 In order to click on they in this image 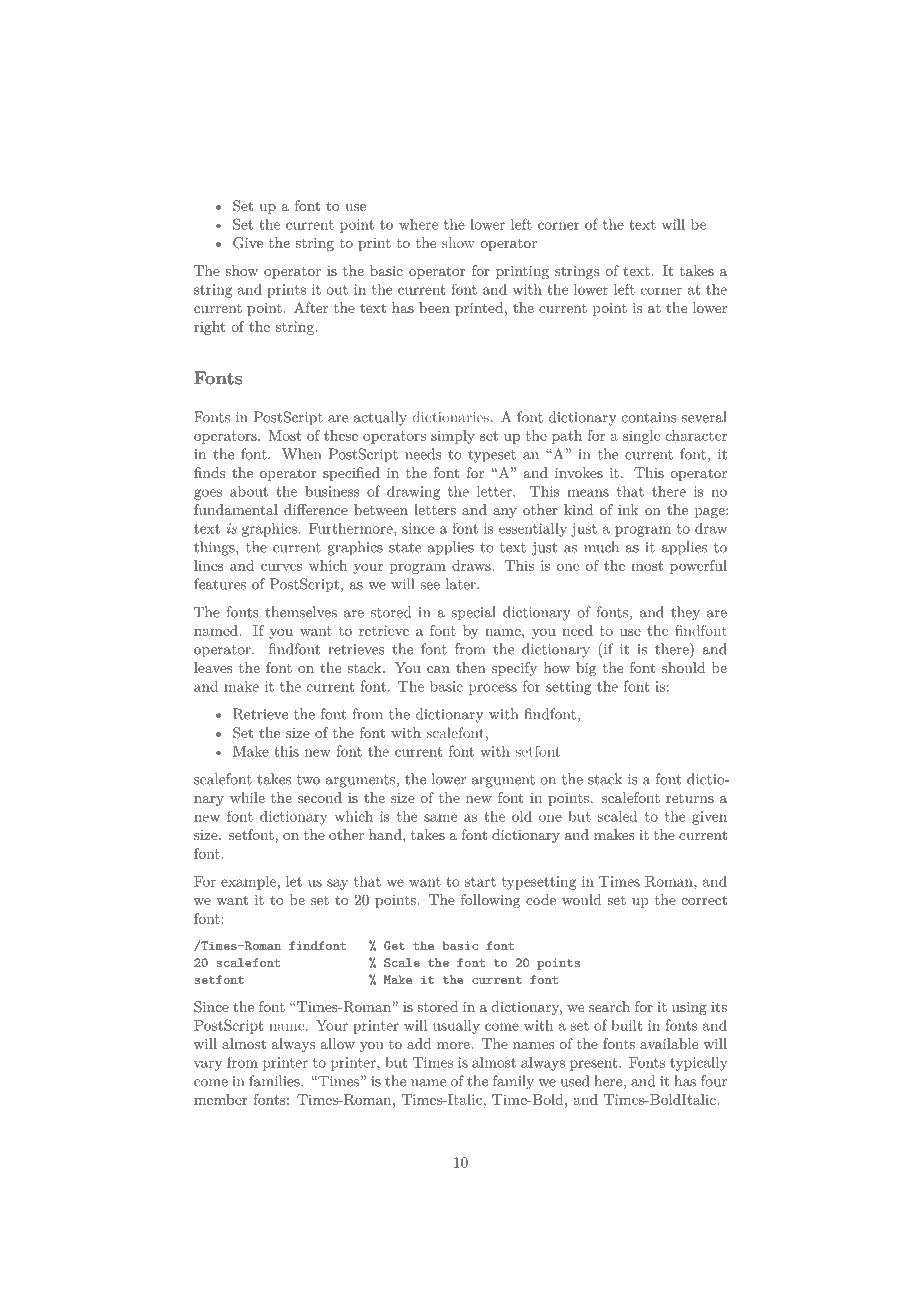, I will do `click(685, 613)`.
